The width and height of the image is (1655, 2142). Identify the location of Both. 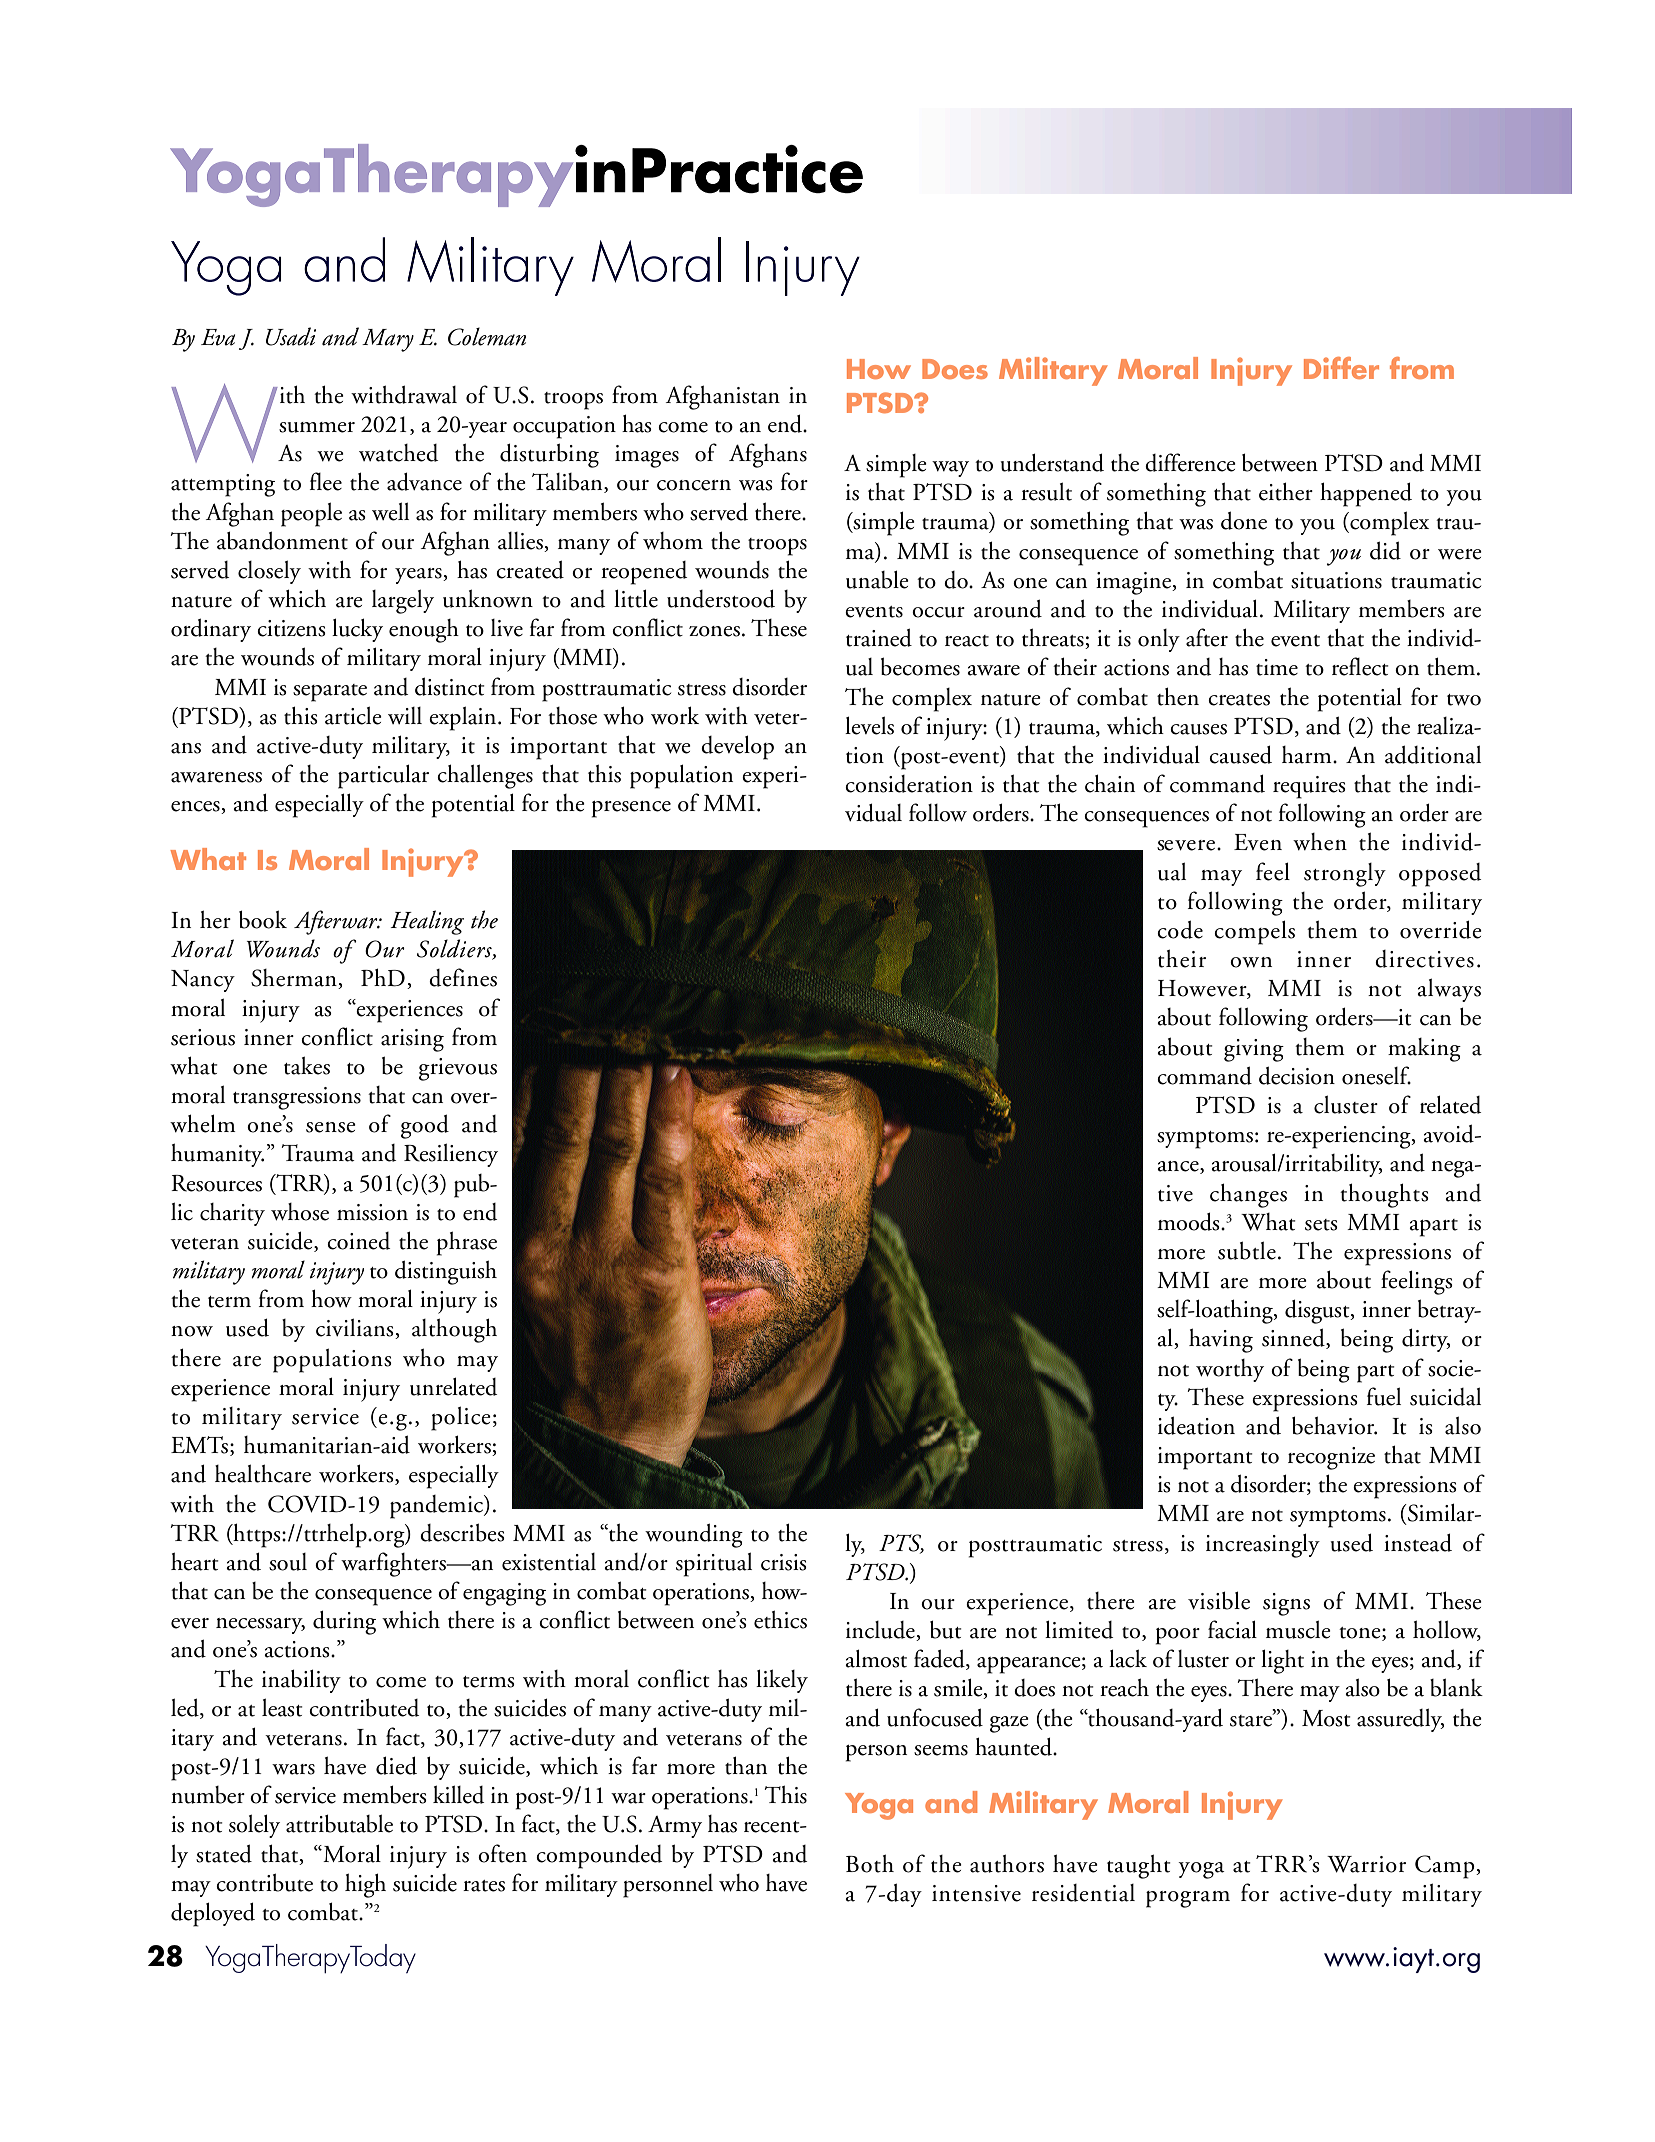
(870, 1863).
